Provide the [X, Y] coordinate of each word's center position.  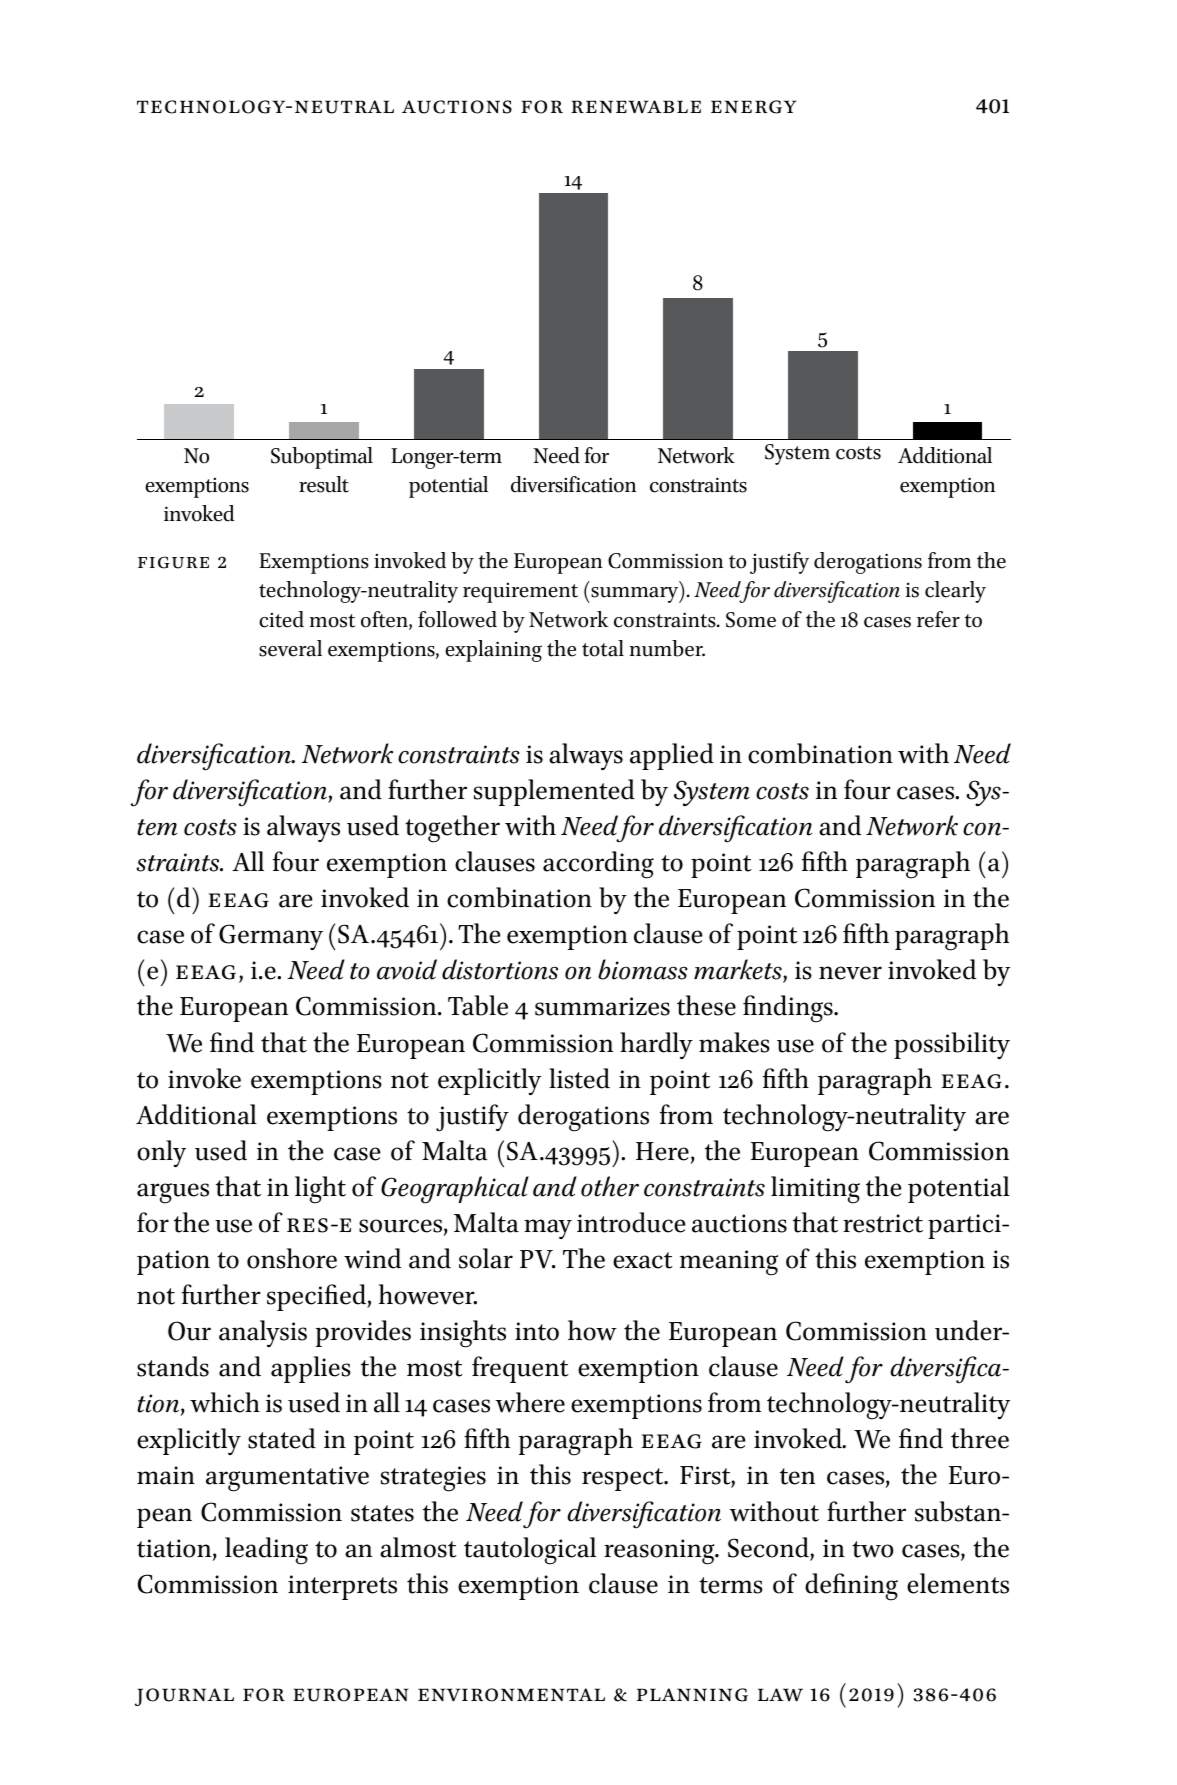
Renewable [636, 107]
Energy [754, 107]
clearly [955, 592]
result [324, 484]
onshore [292, 1258]
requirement [520, 593]
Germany [271, 937]
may [548, 1229]
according [598, 865]
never [850, 973]
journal [184, 1697]
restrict [883, 1223]
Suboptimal [322, 458]
